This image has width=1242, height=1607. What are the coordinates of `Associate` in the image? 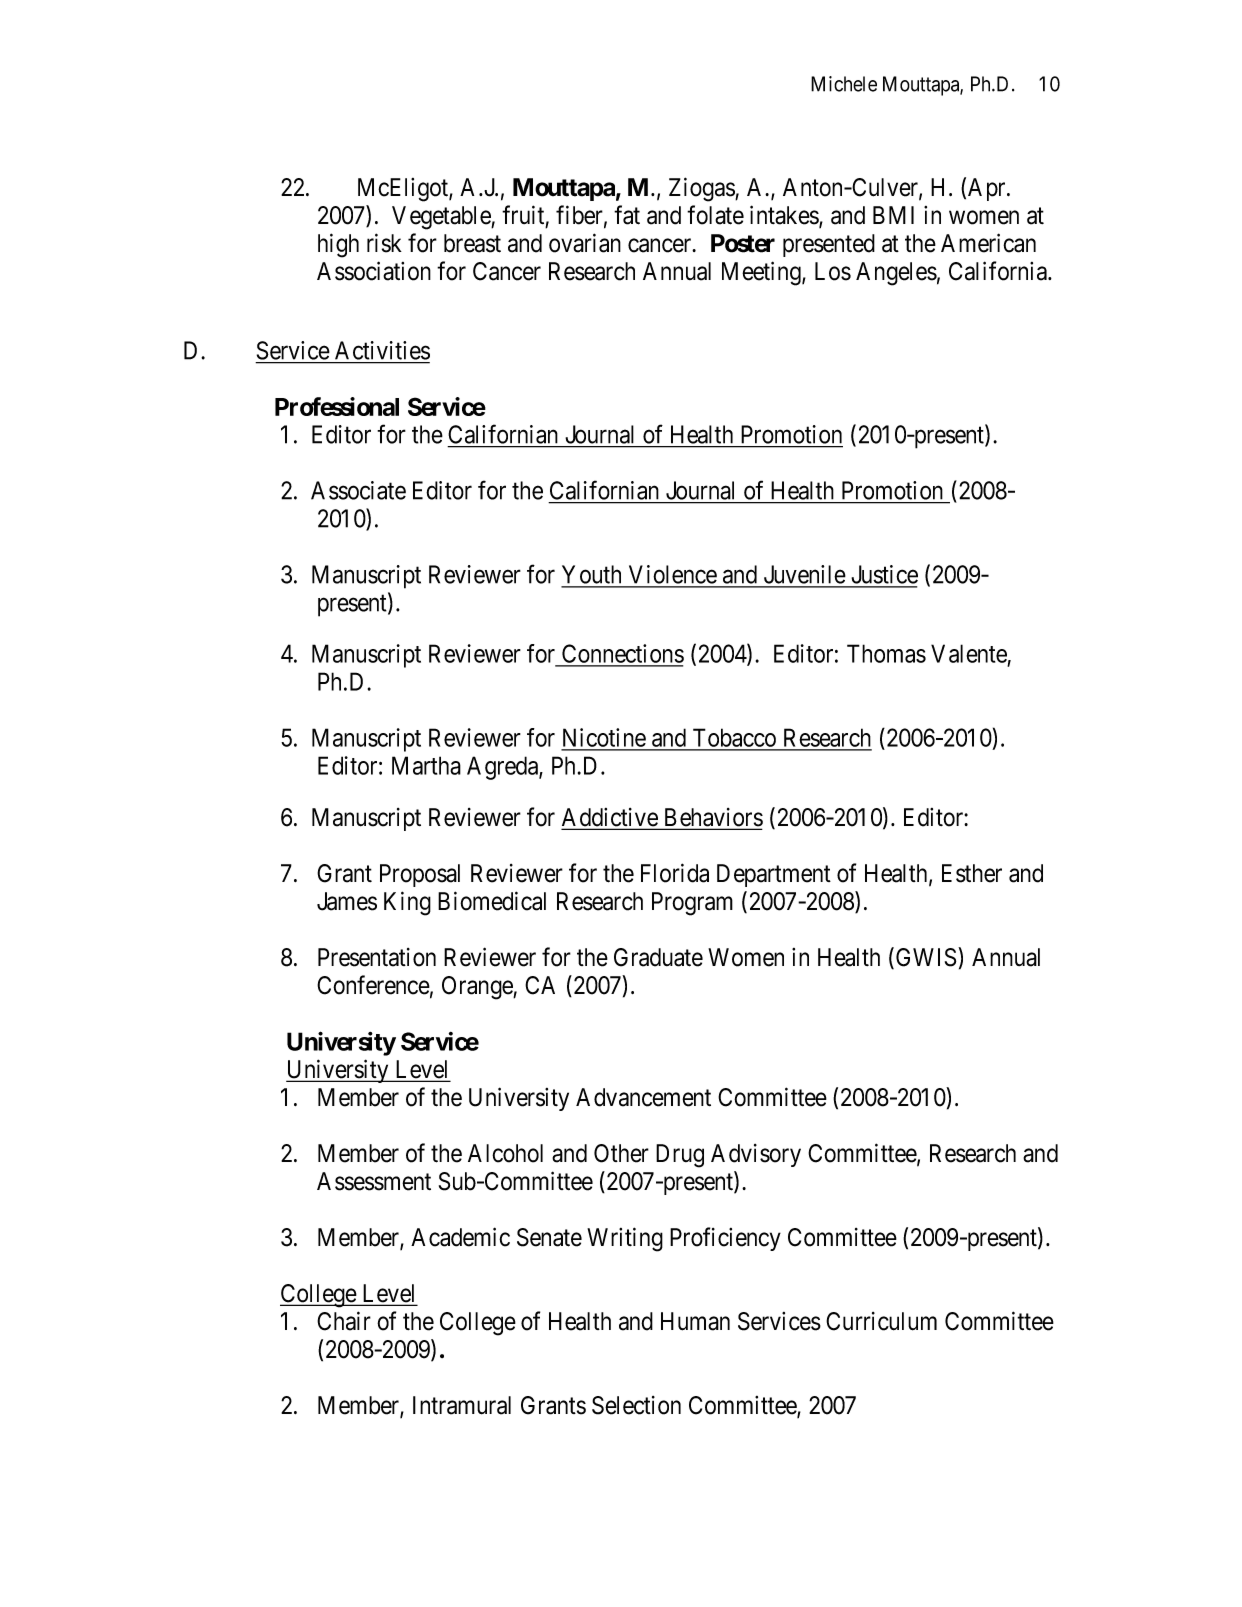 It's located at (358, 490).
